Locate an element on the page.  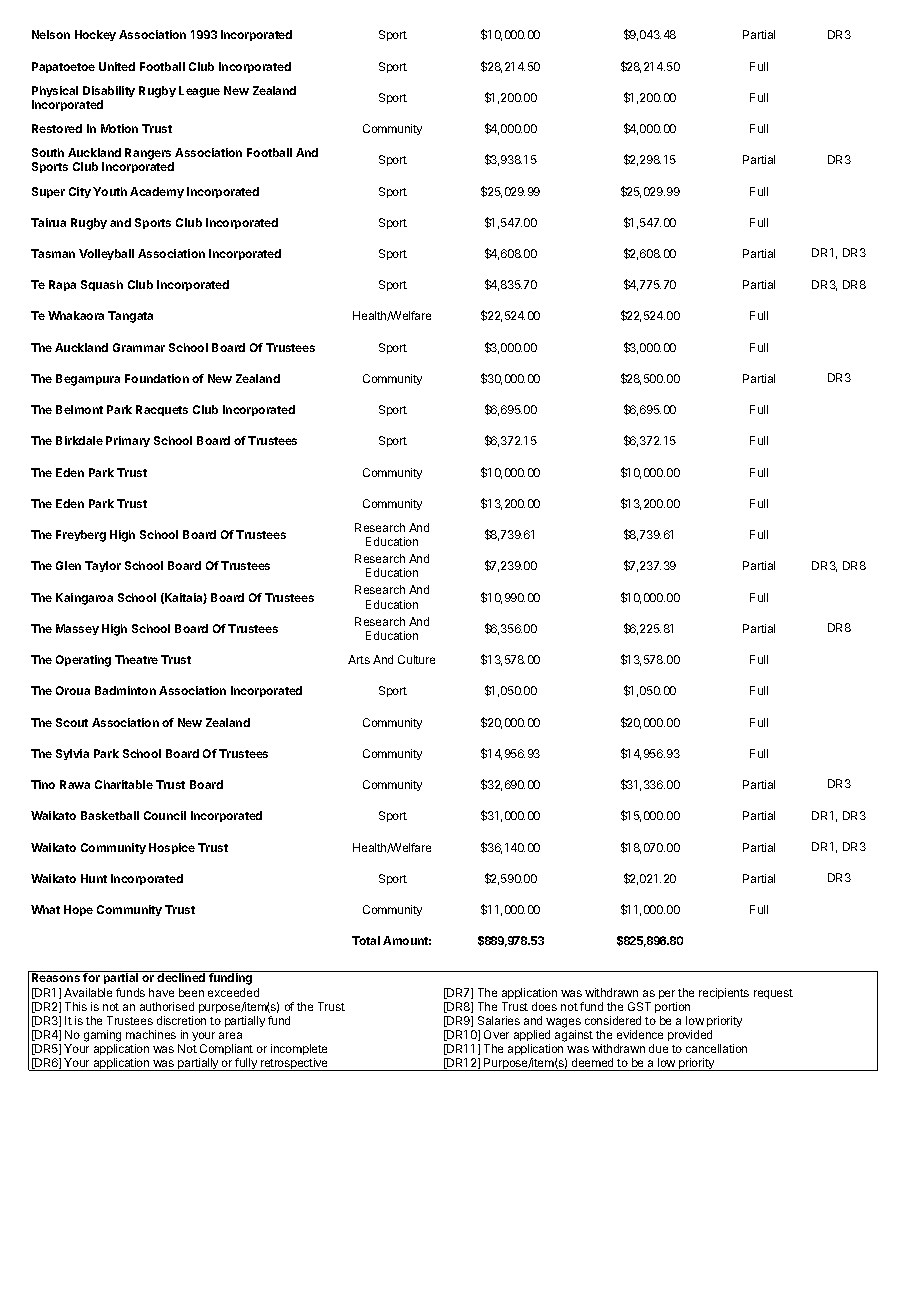
League is located at coordinates (199, 92).
